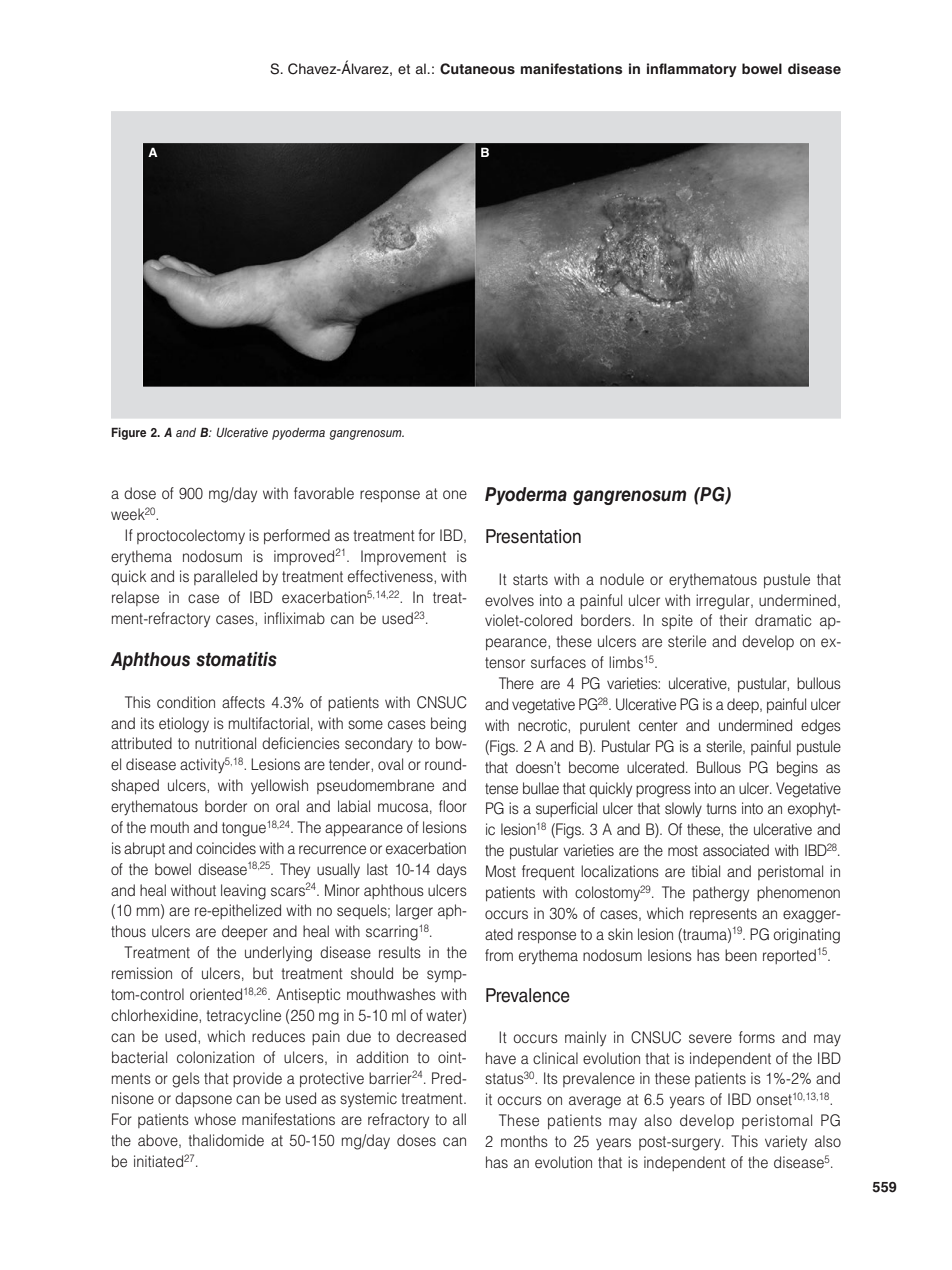 The width and height of the image is (952, 1270). I want to click on favorable, so click(324, 493).
